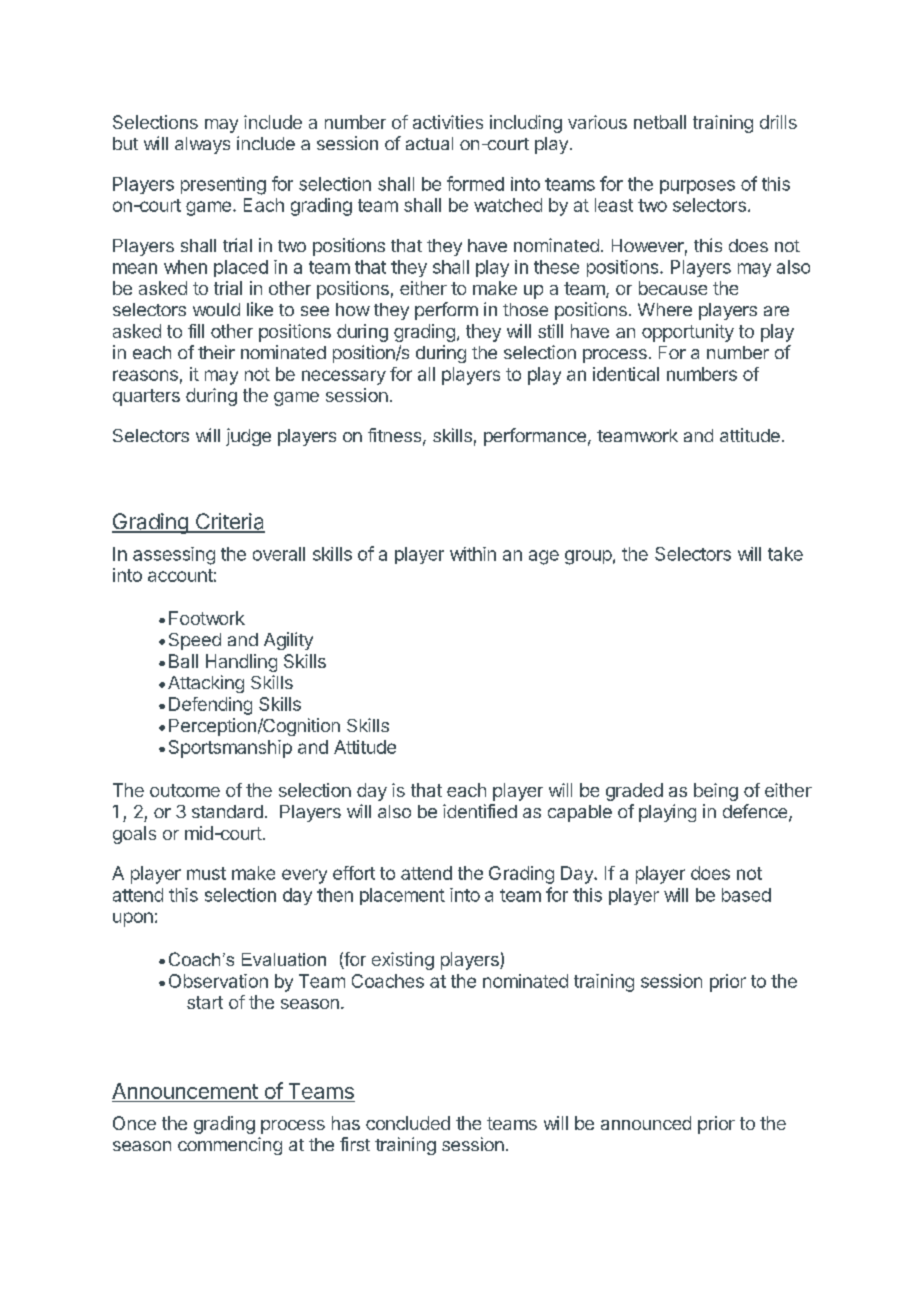 The height and width of the screenshot is (1308, 924). Describe the element at coordinates (202, 145) in the screenshot. I see `always` at that location.
